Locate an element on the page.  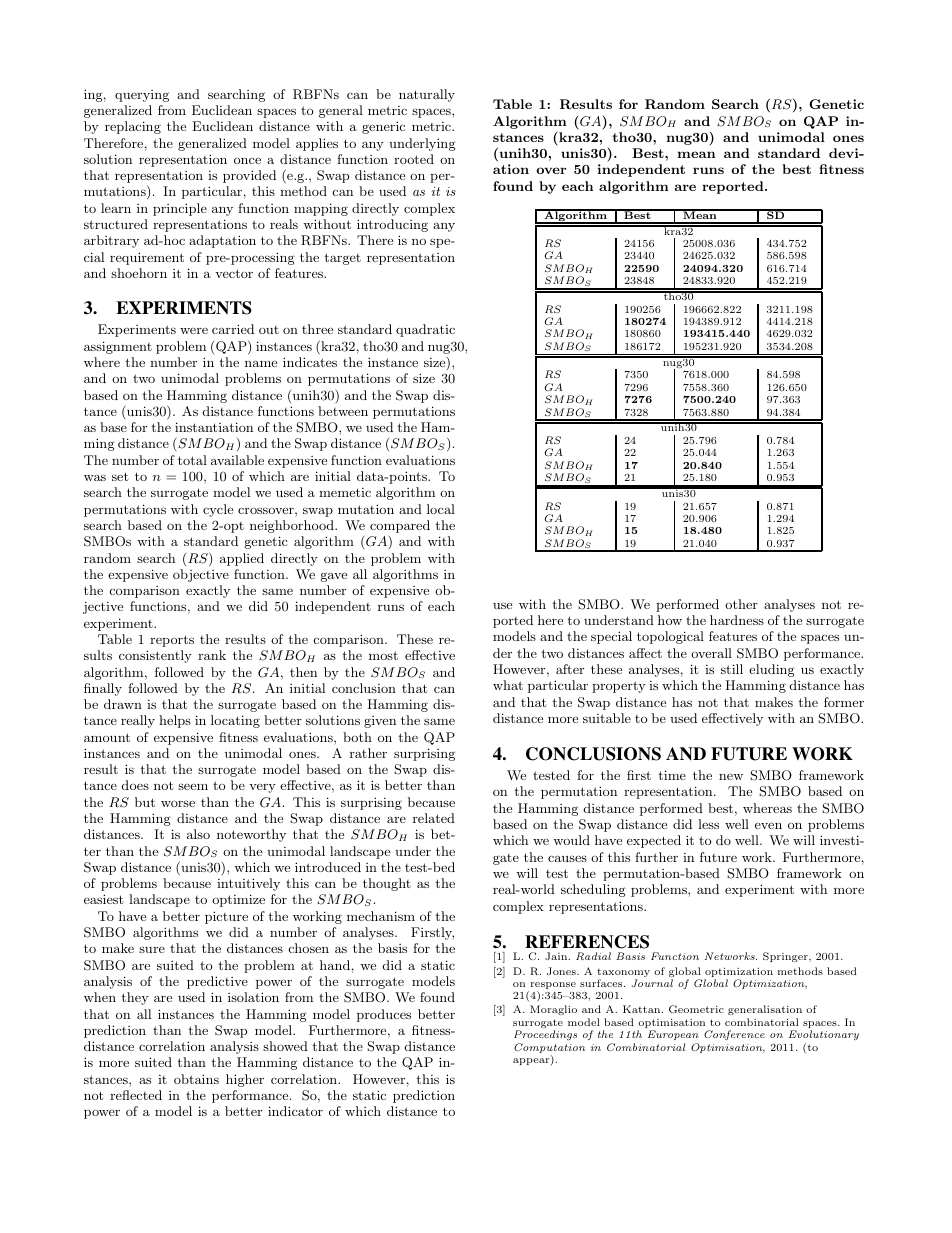
replacing is located at coordinates (133, 127).
